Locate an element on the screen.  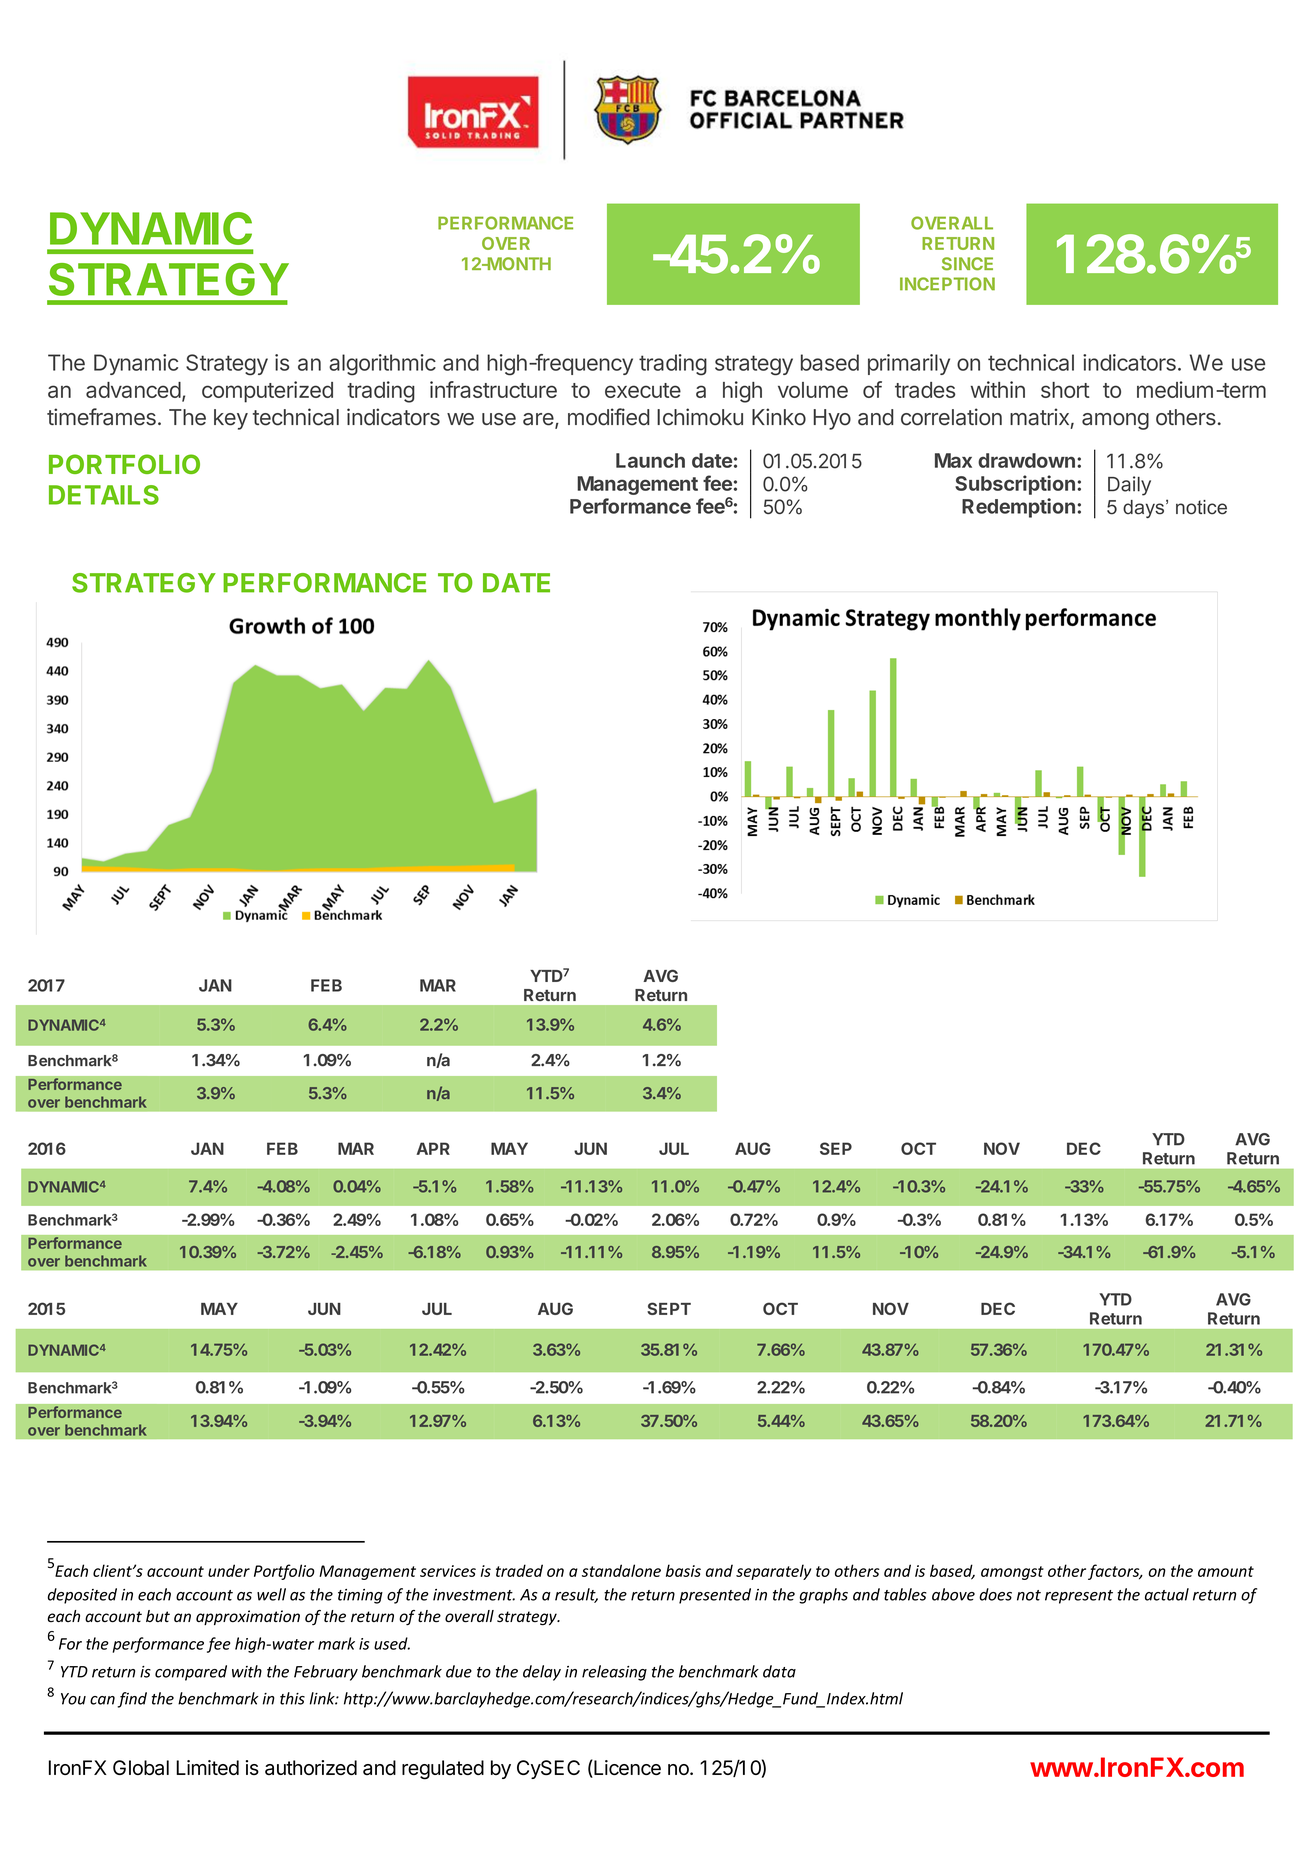
computerized is located at coordinates (267, 392).
